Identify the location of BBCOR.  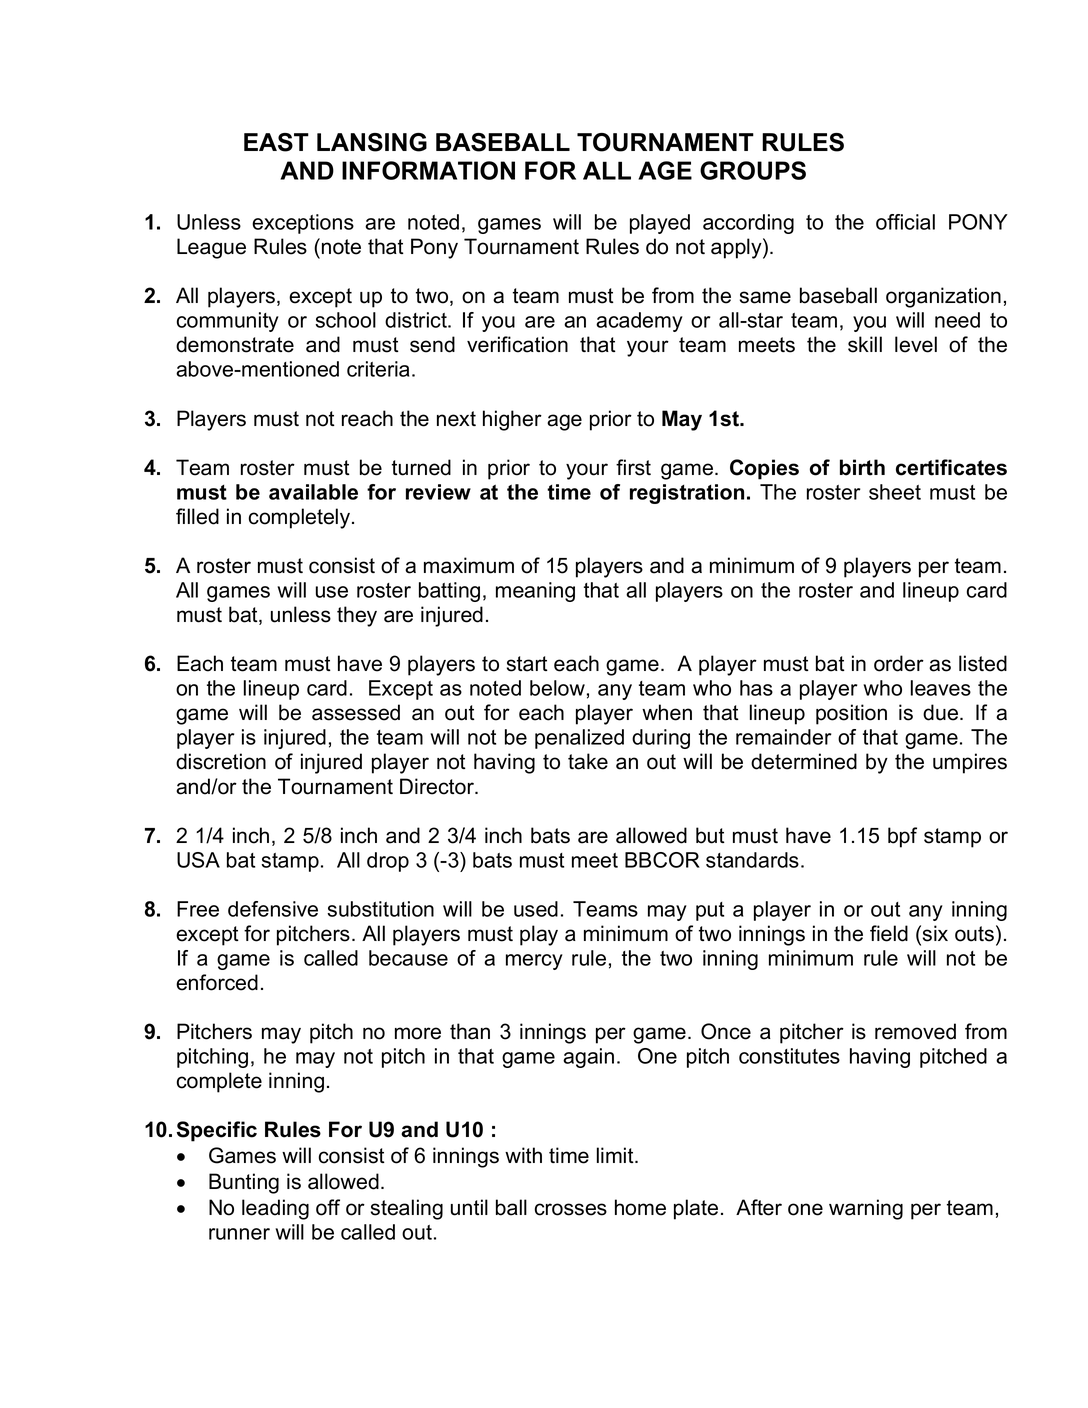
(662, 860).
